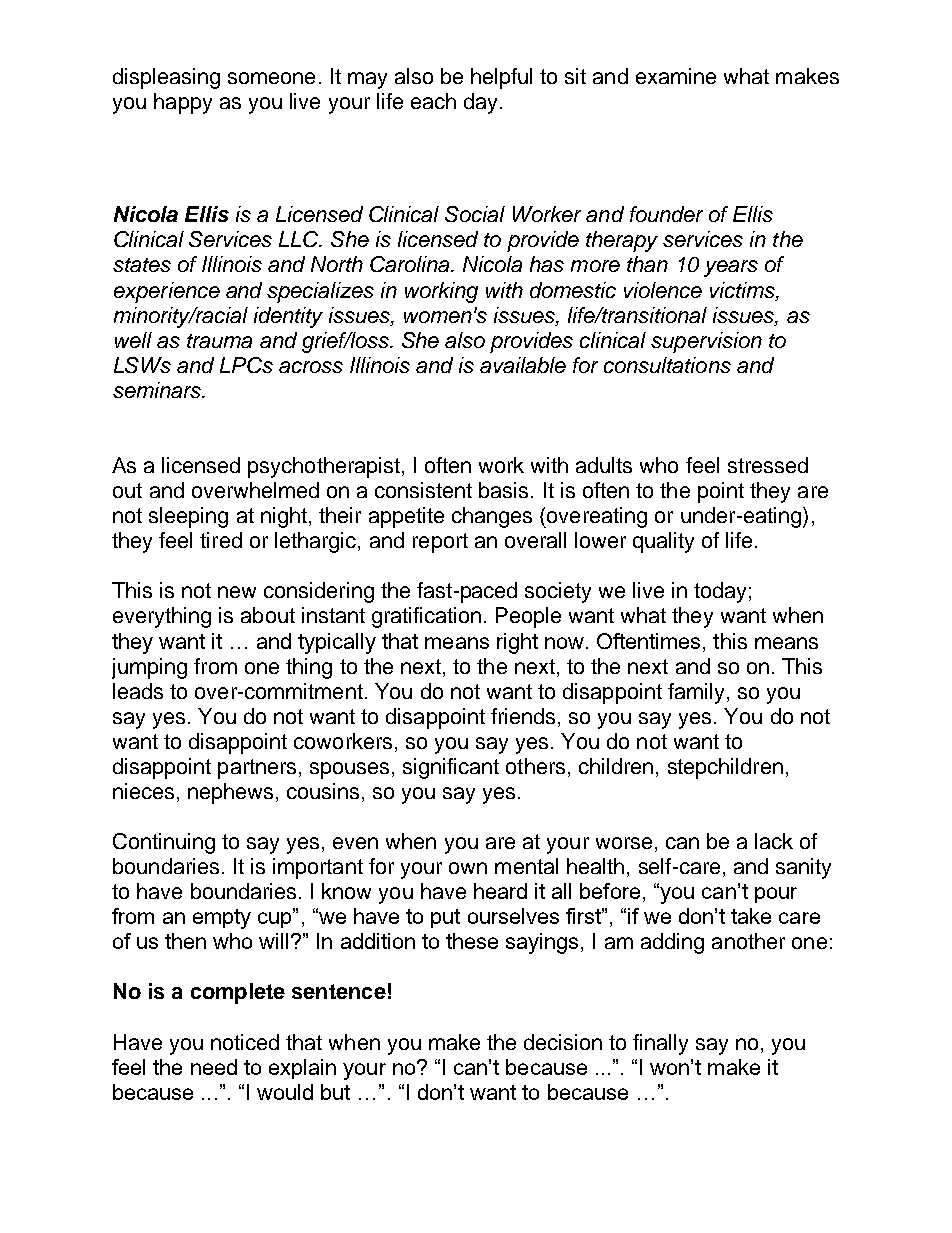 This document has width=952, height=1233. I want to click on examine, so click(676, 76).
